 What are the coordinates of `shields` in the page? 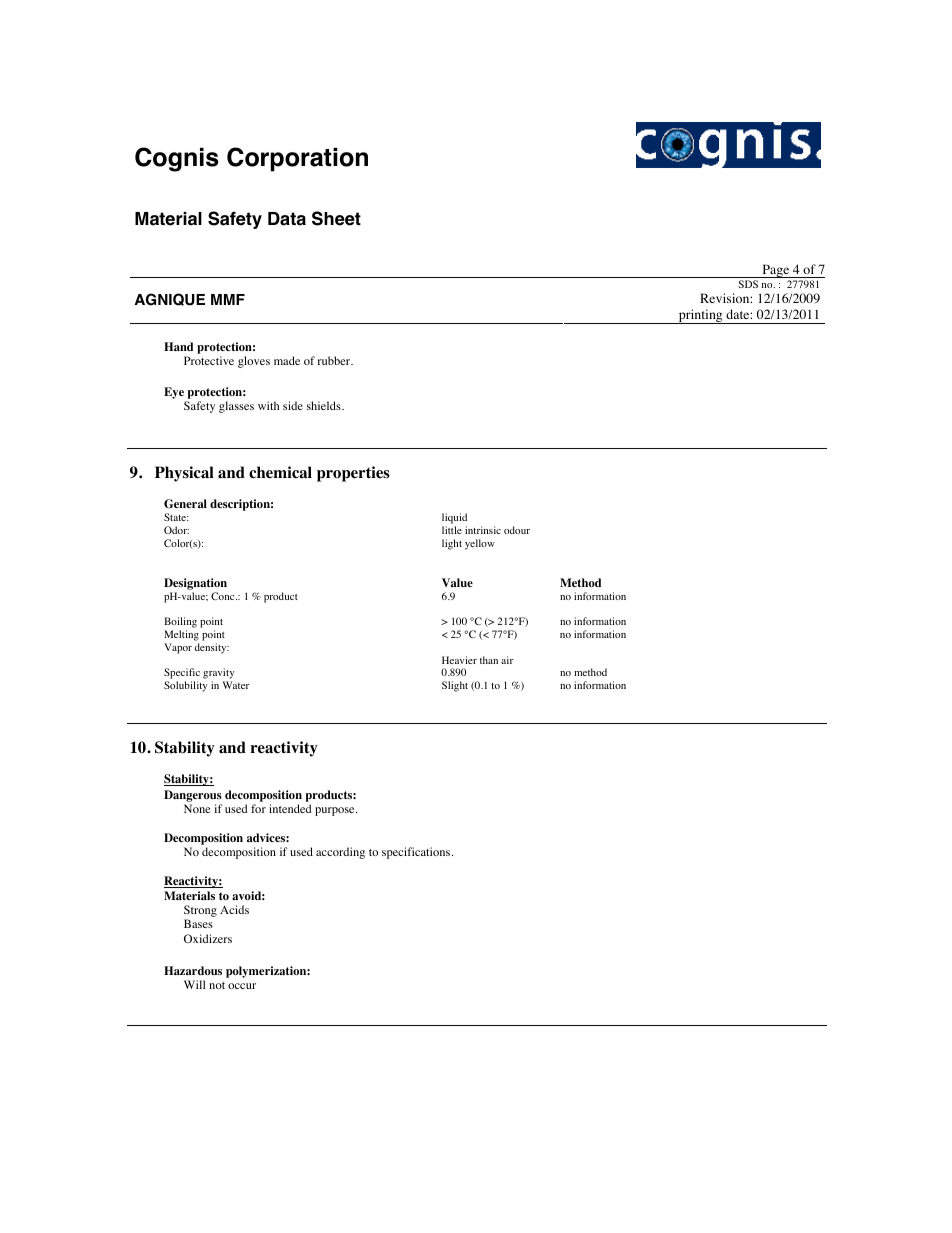 It's located at (325, 405).
